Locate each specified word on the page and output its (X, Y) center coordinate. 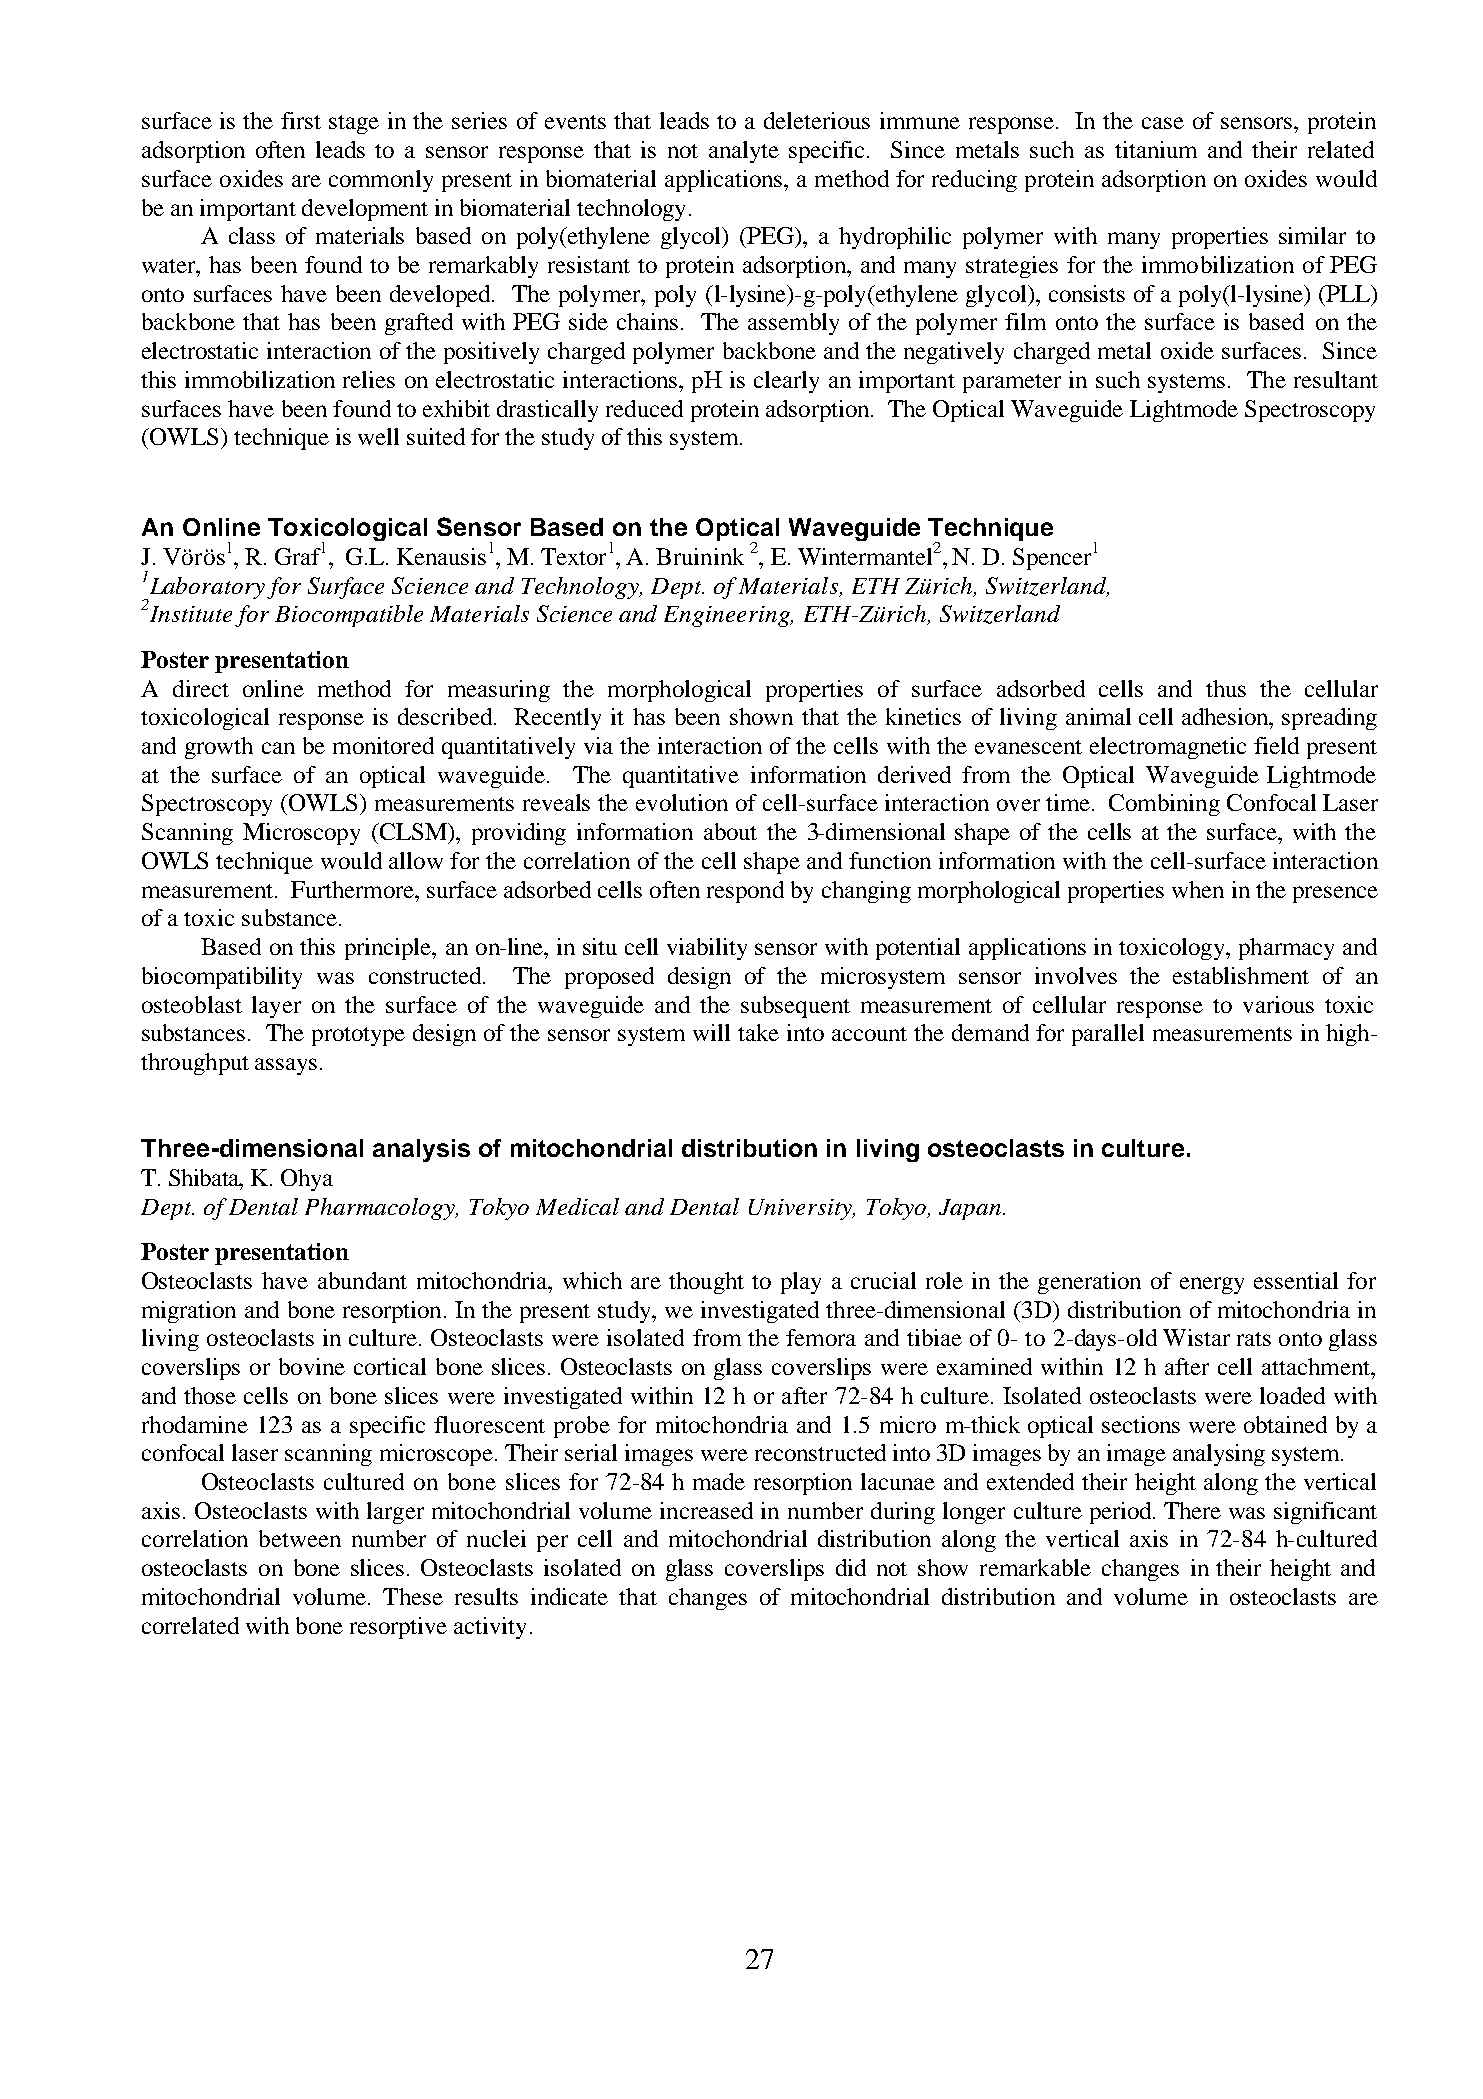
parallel (1108, 1035)
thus (1226, 688)
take (758, 1032)
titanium (1156, 149)
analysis (421, 1150)
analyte (744, 152)
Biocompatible (349, 616)
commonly (381, 181)
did (851, 1567)
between (300, 1538)
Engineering (728, 616)
